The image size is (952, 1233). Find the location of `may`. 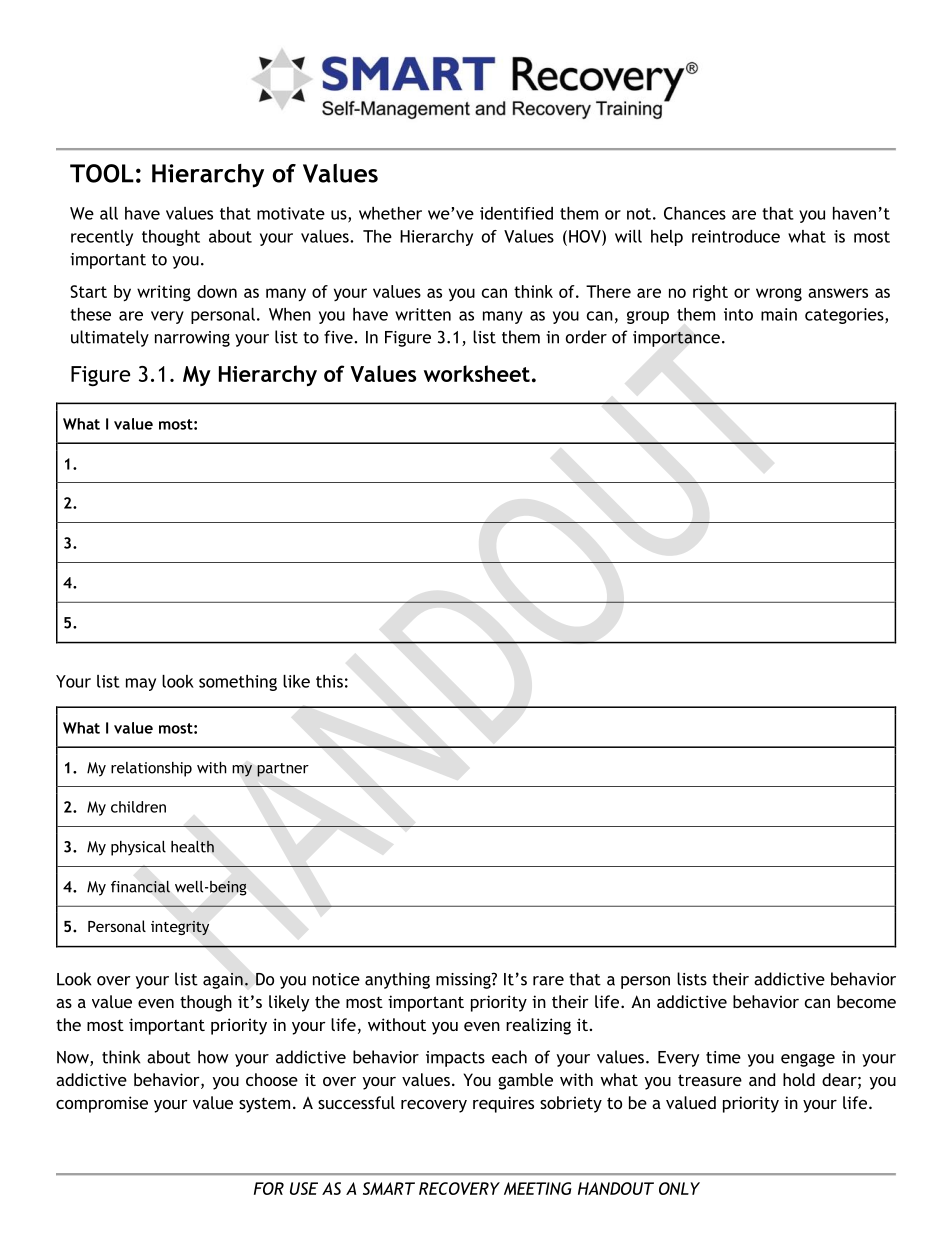

may is located at coordinates (141, 684).
